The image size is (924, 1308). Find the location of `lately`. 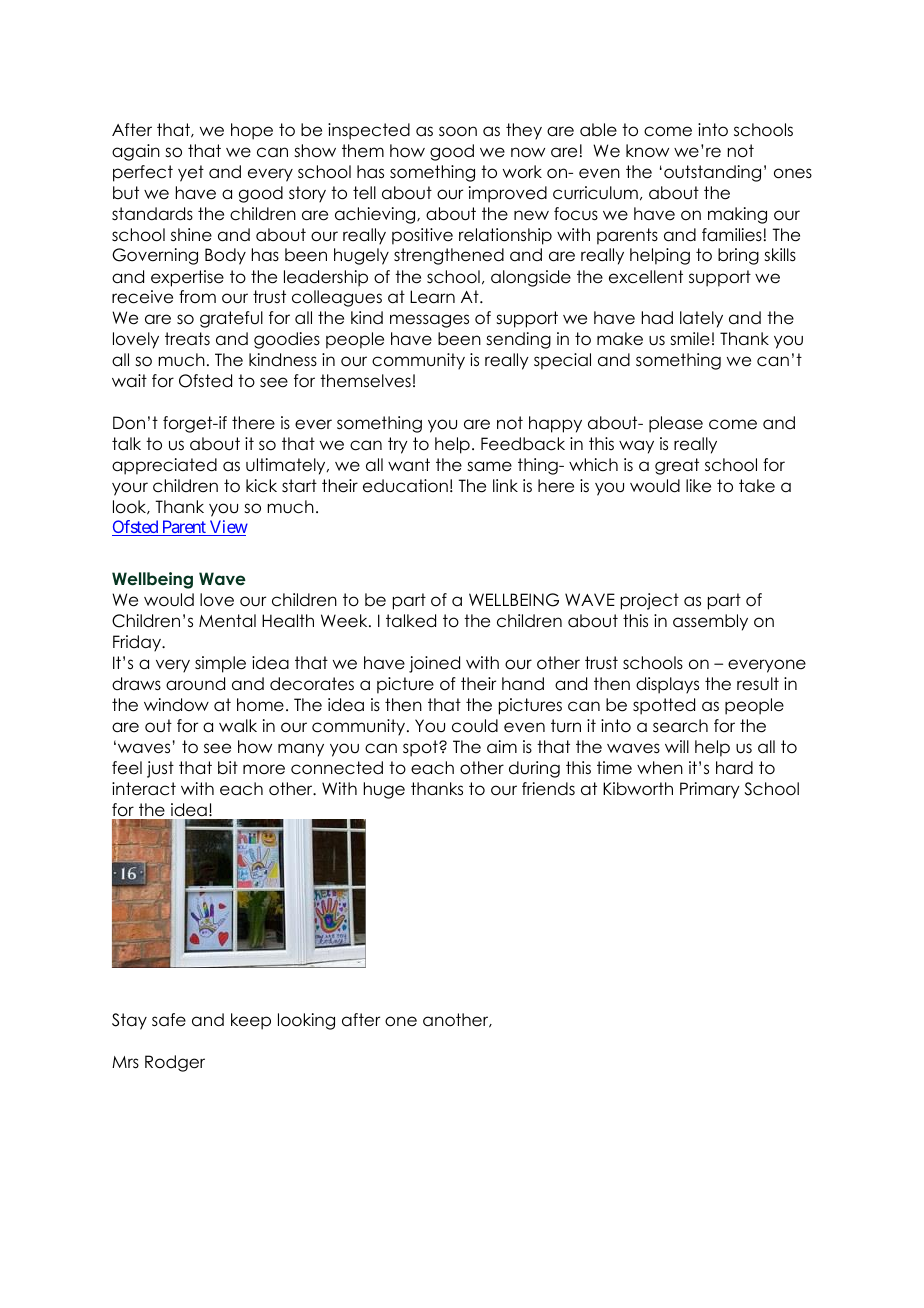

lately is located at coordinates (701, 319).
